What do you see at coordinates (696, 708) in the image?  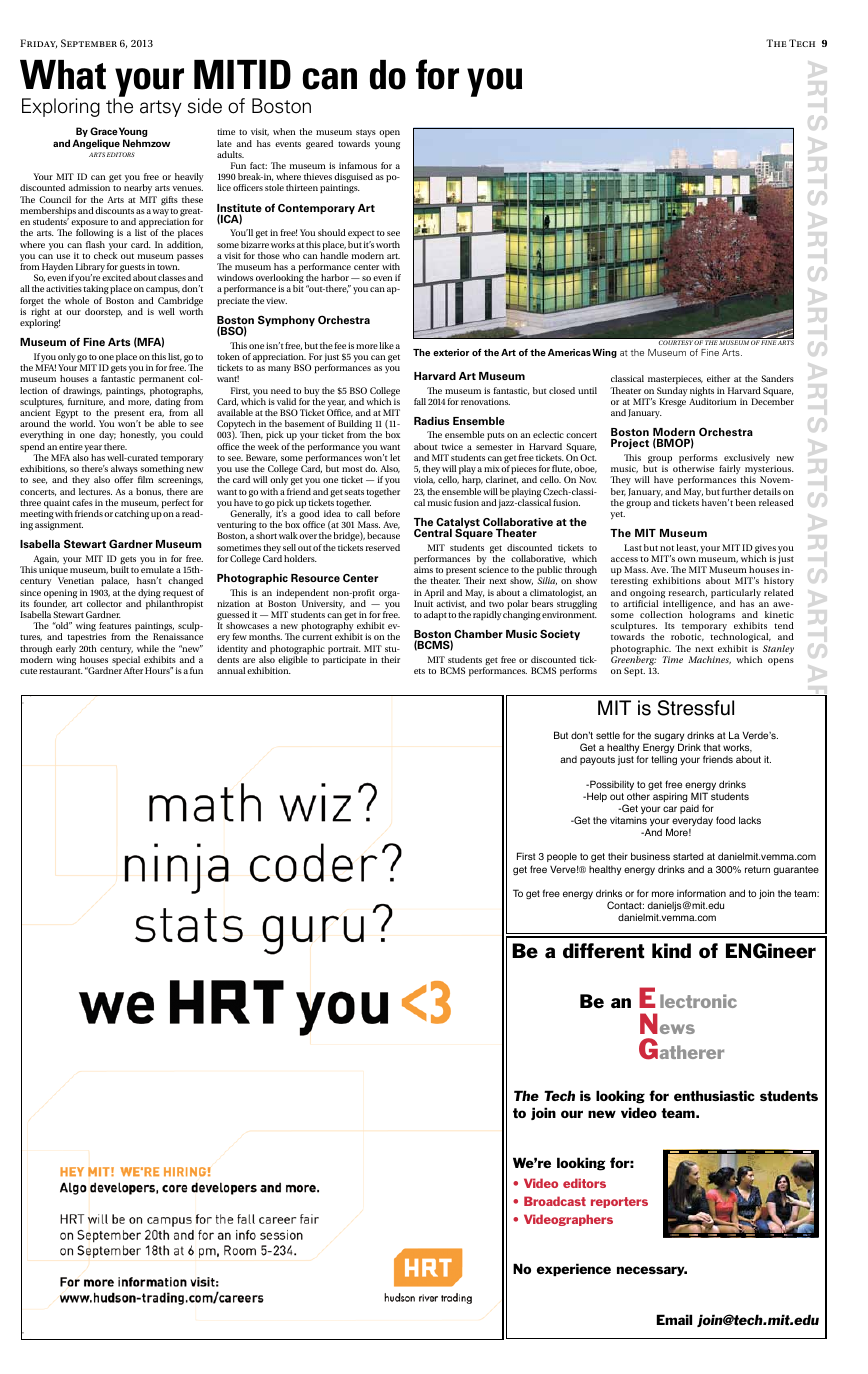 I see `Stressful` at bounding box center [696, 708].
